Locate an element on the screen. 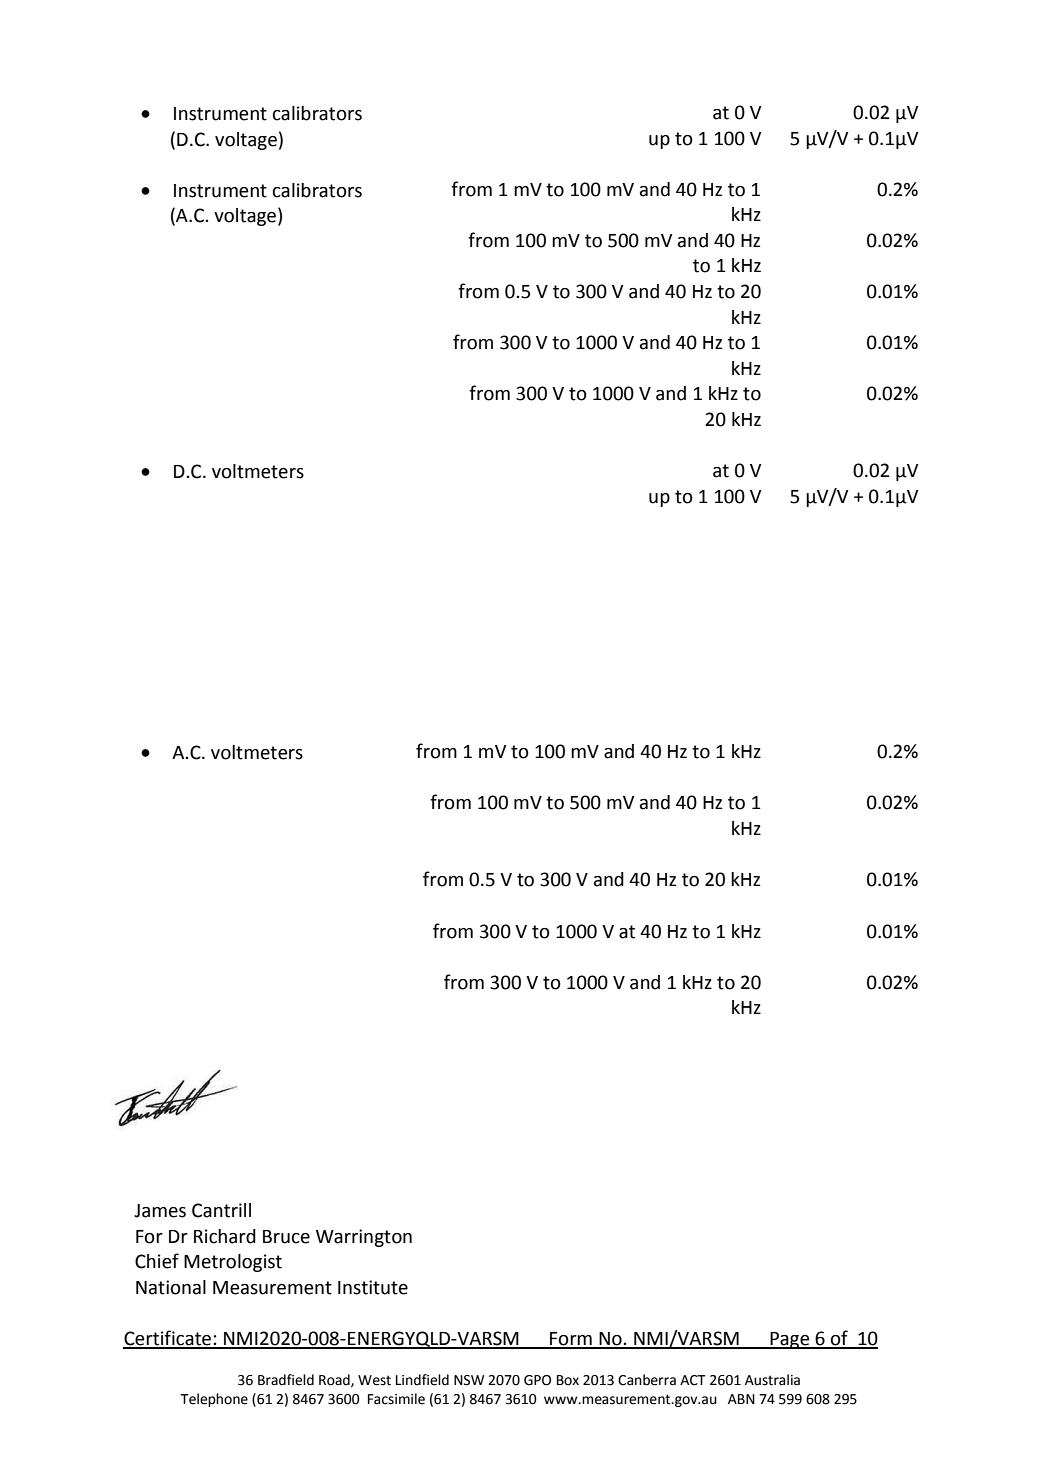  Facsimile is located at coordinates (396, 1399).
